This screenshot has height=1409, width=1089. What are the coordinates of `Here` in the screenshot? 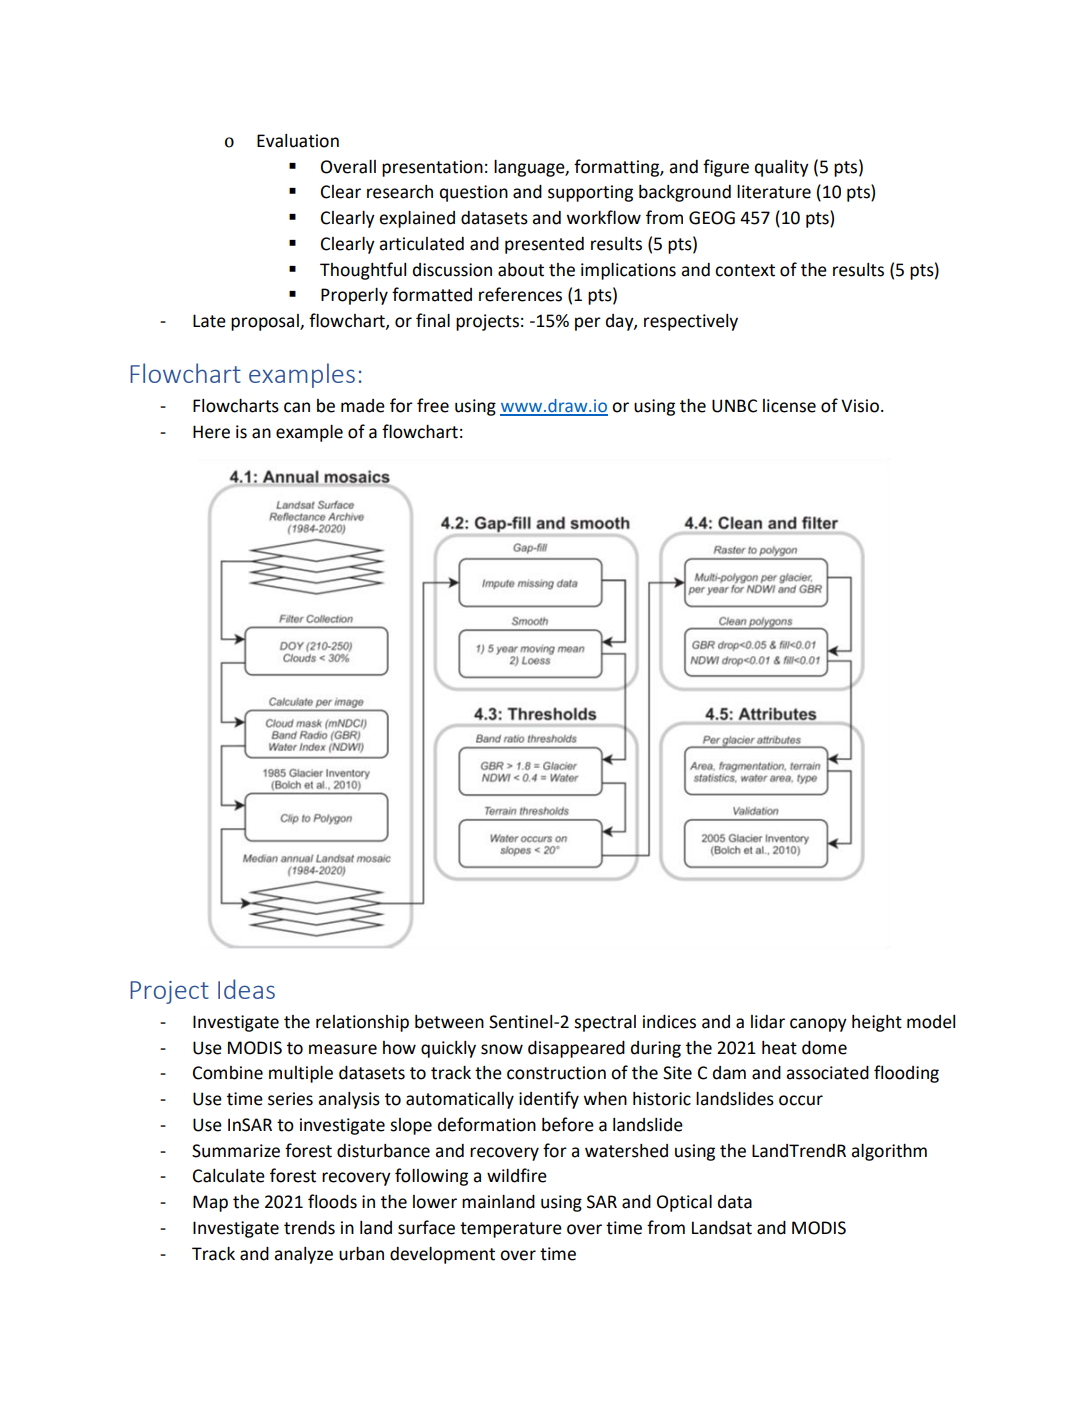 It's located at (211, 432).
